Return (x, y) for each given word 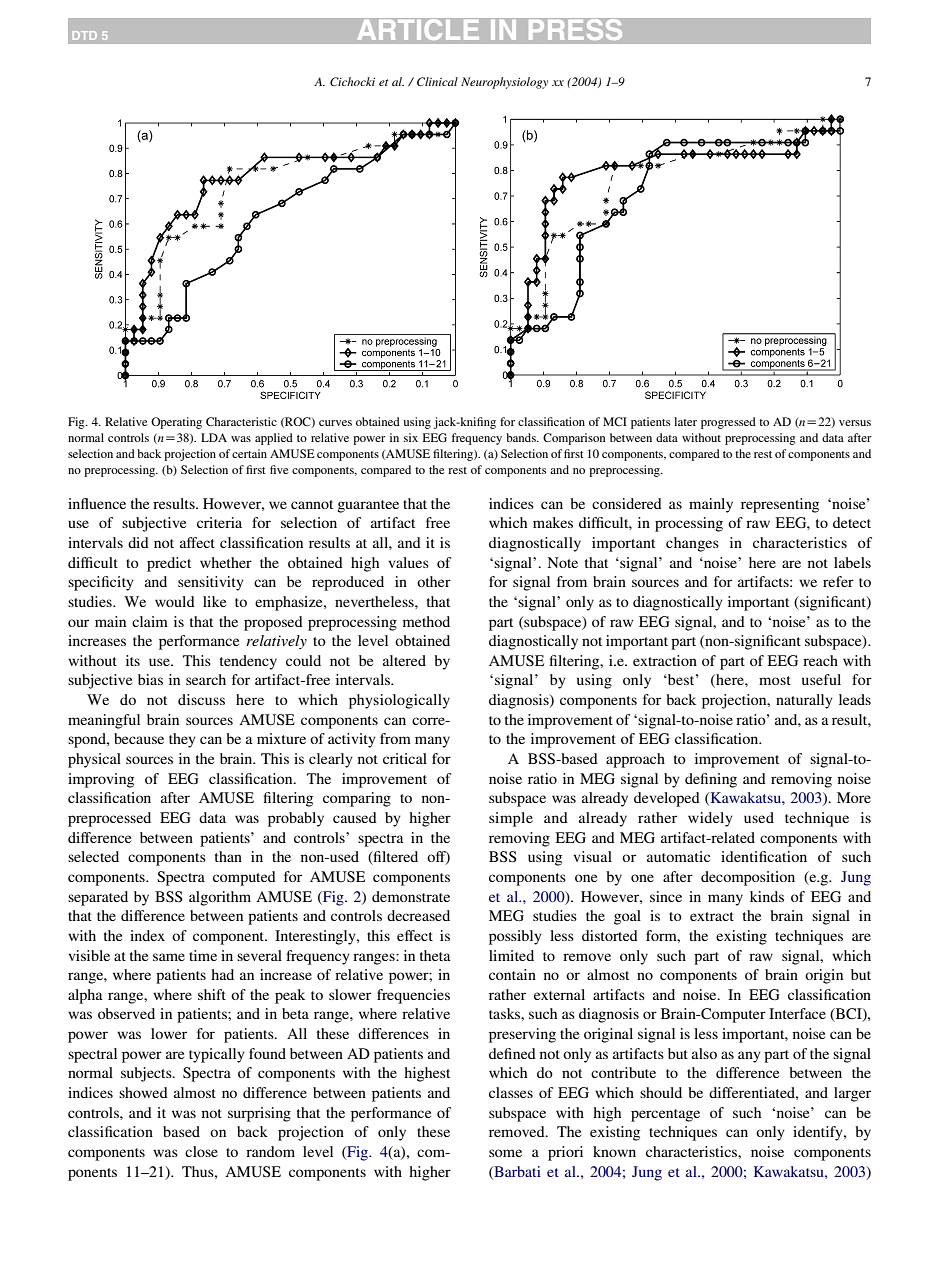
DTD (85, 35)
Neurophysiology (504, 83)
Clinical (437, 81)
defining (711, 780)
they (182, 740)
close (201, 1151)
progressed (728, 423)
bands (522, 437)
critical (405, 758)
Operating (176, 423)
